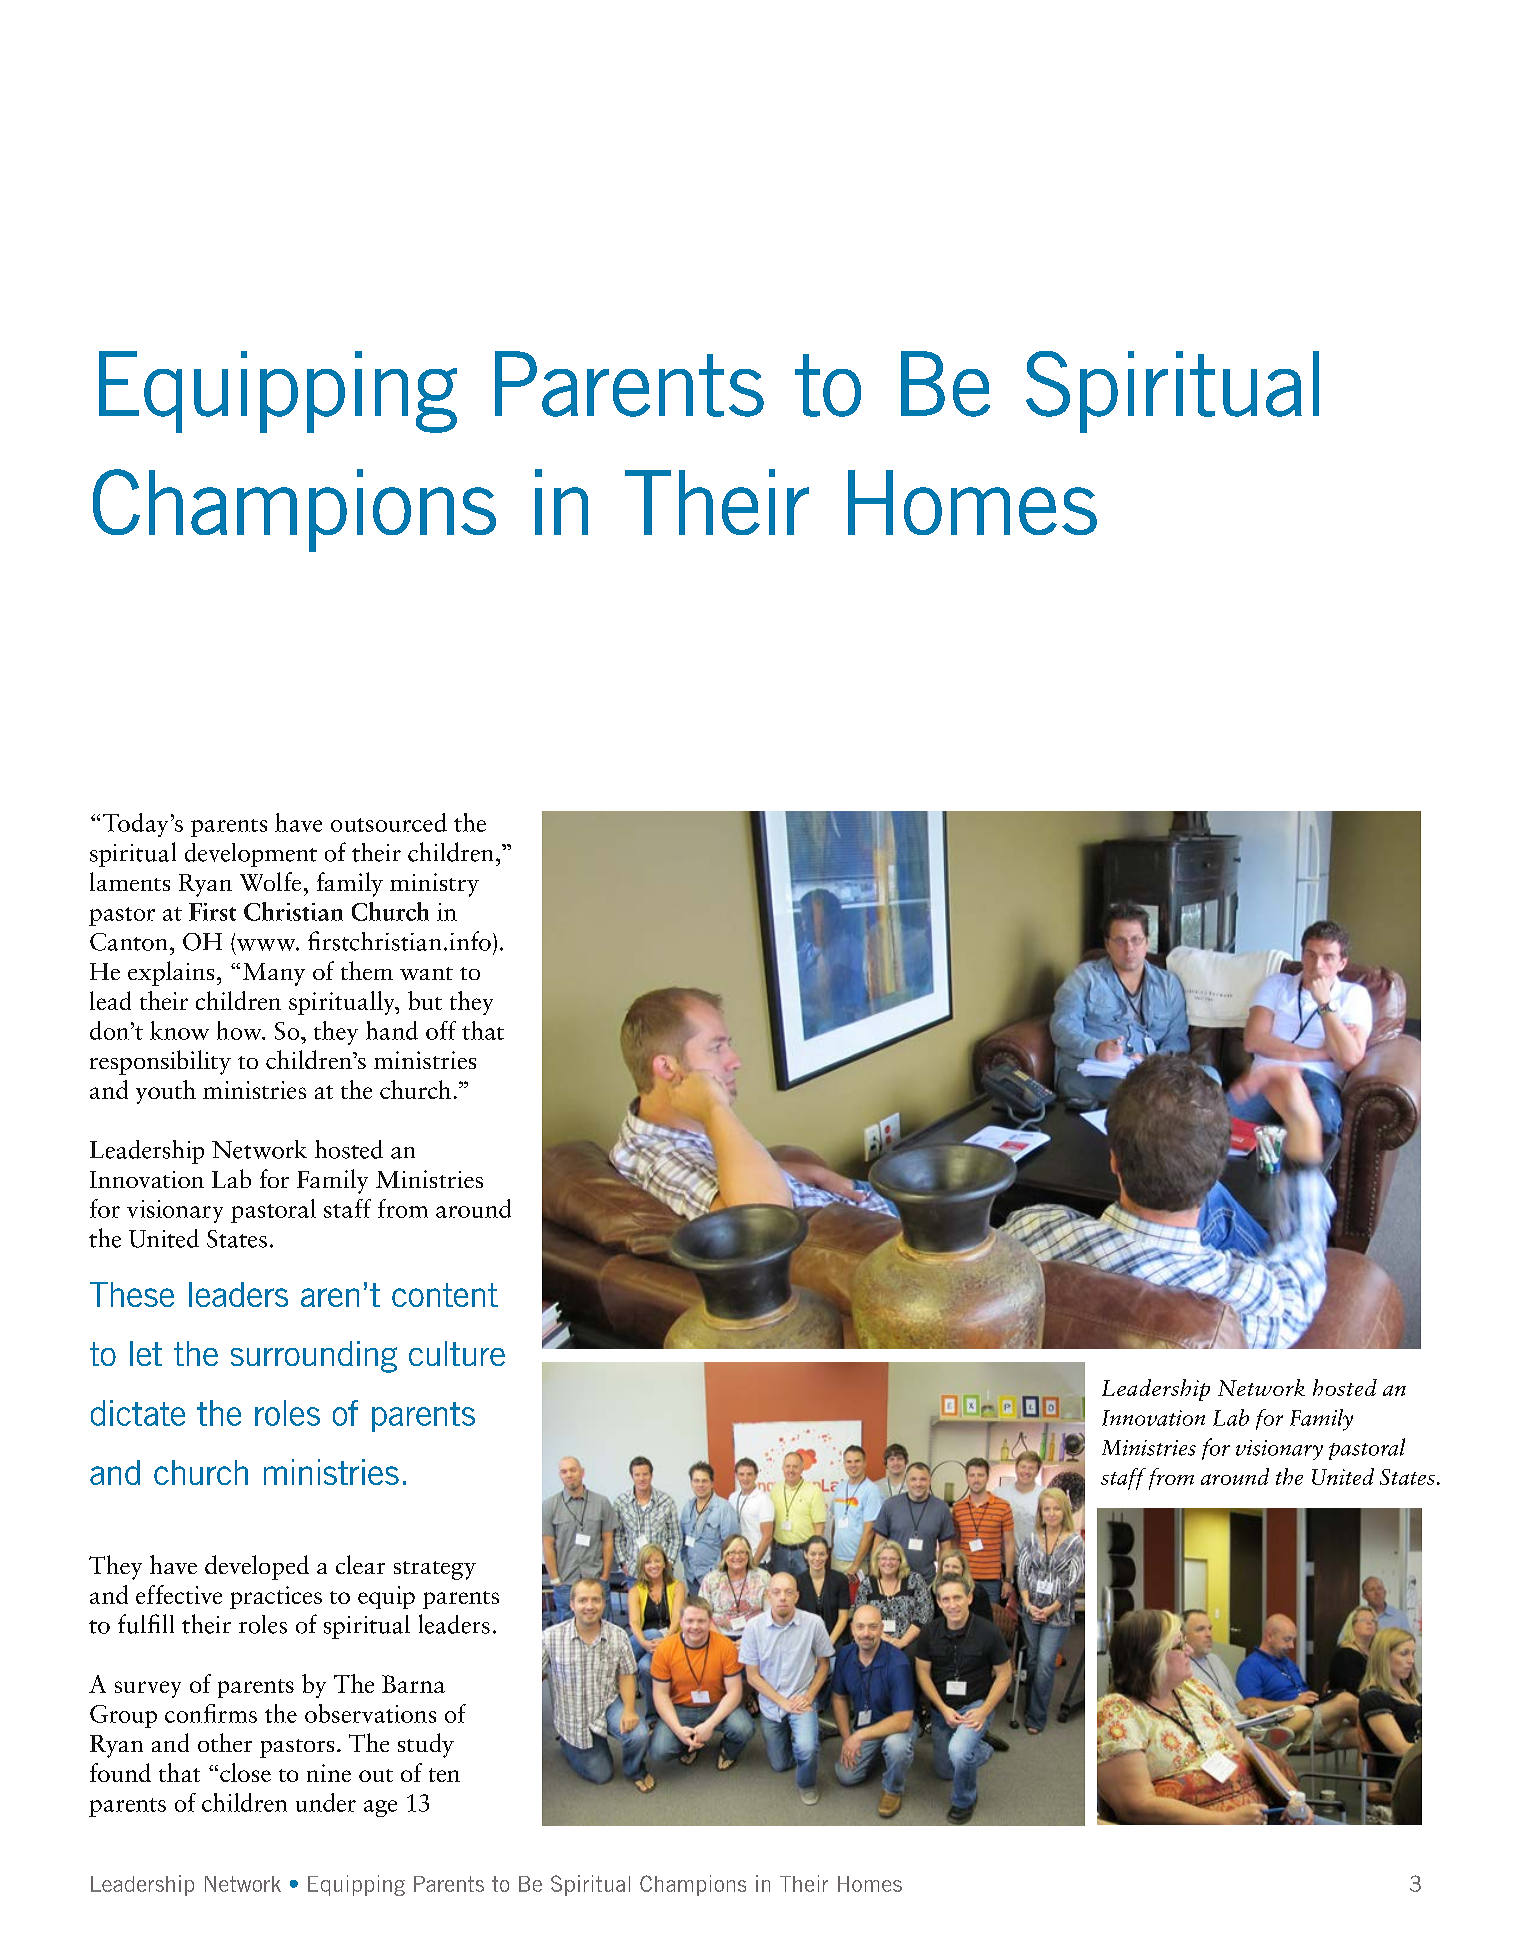  What do you see at coordinates (329, 1773) in the page?
I see `nine` at bounding box center [329, 1773].
